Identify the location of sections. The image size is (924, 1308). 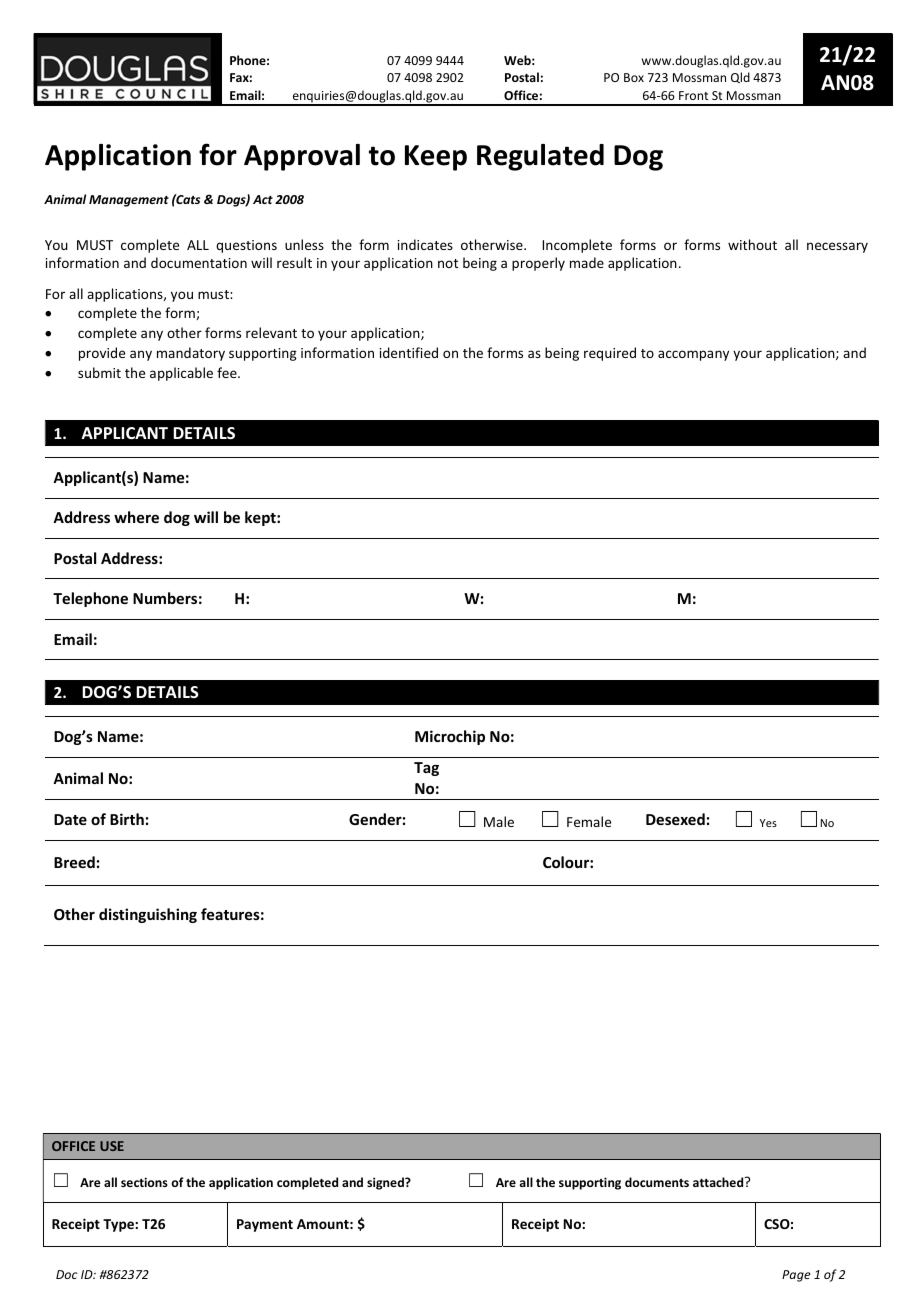
(144, 1182).
